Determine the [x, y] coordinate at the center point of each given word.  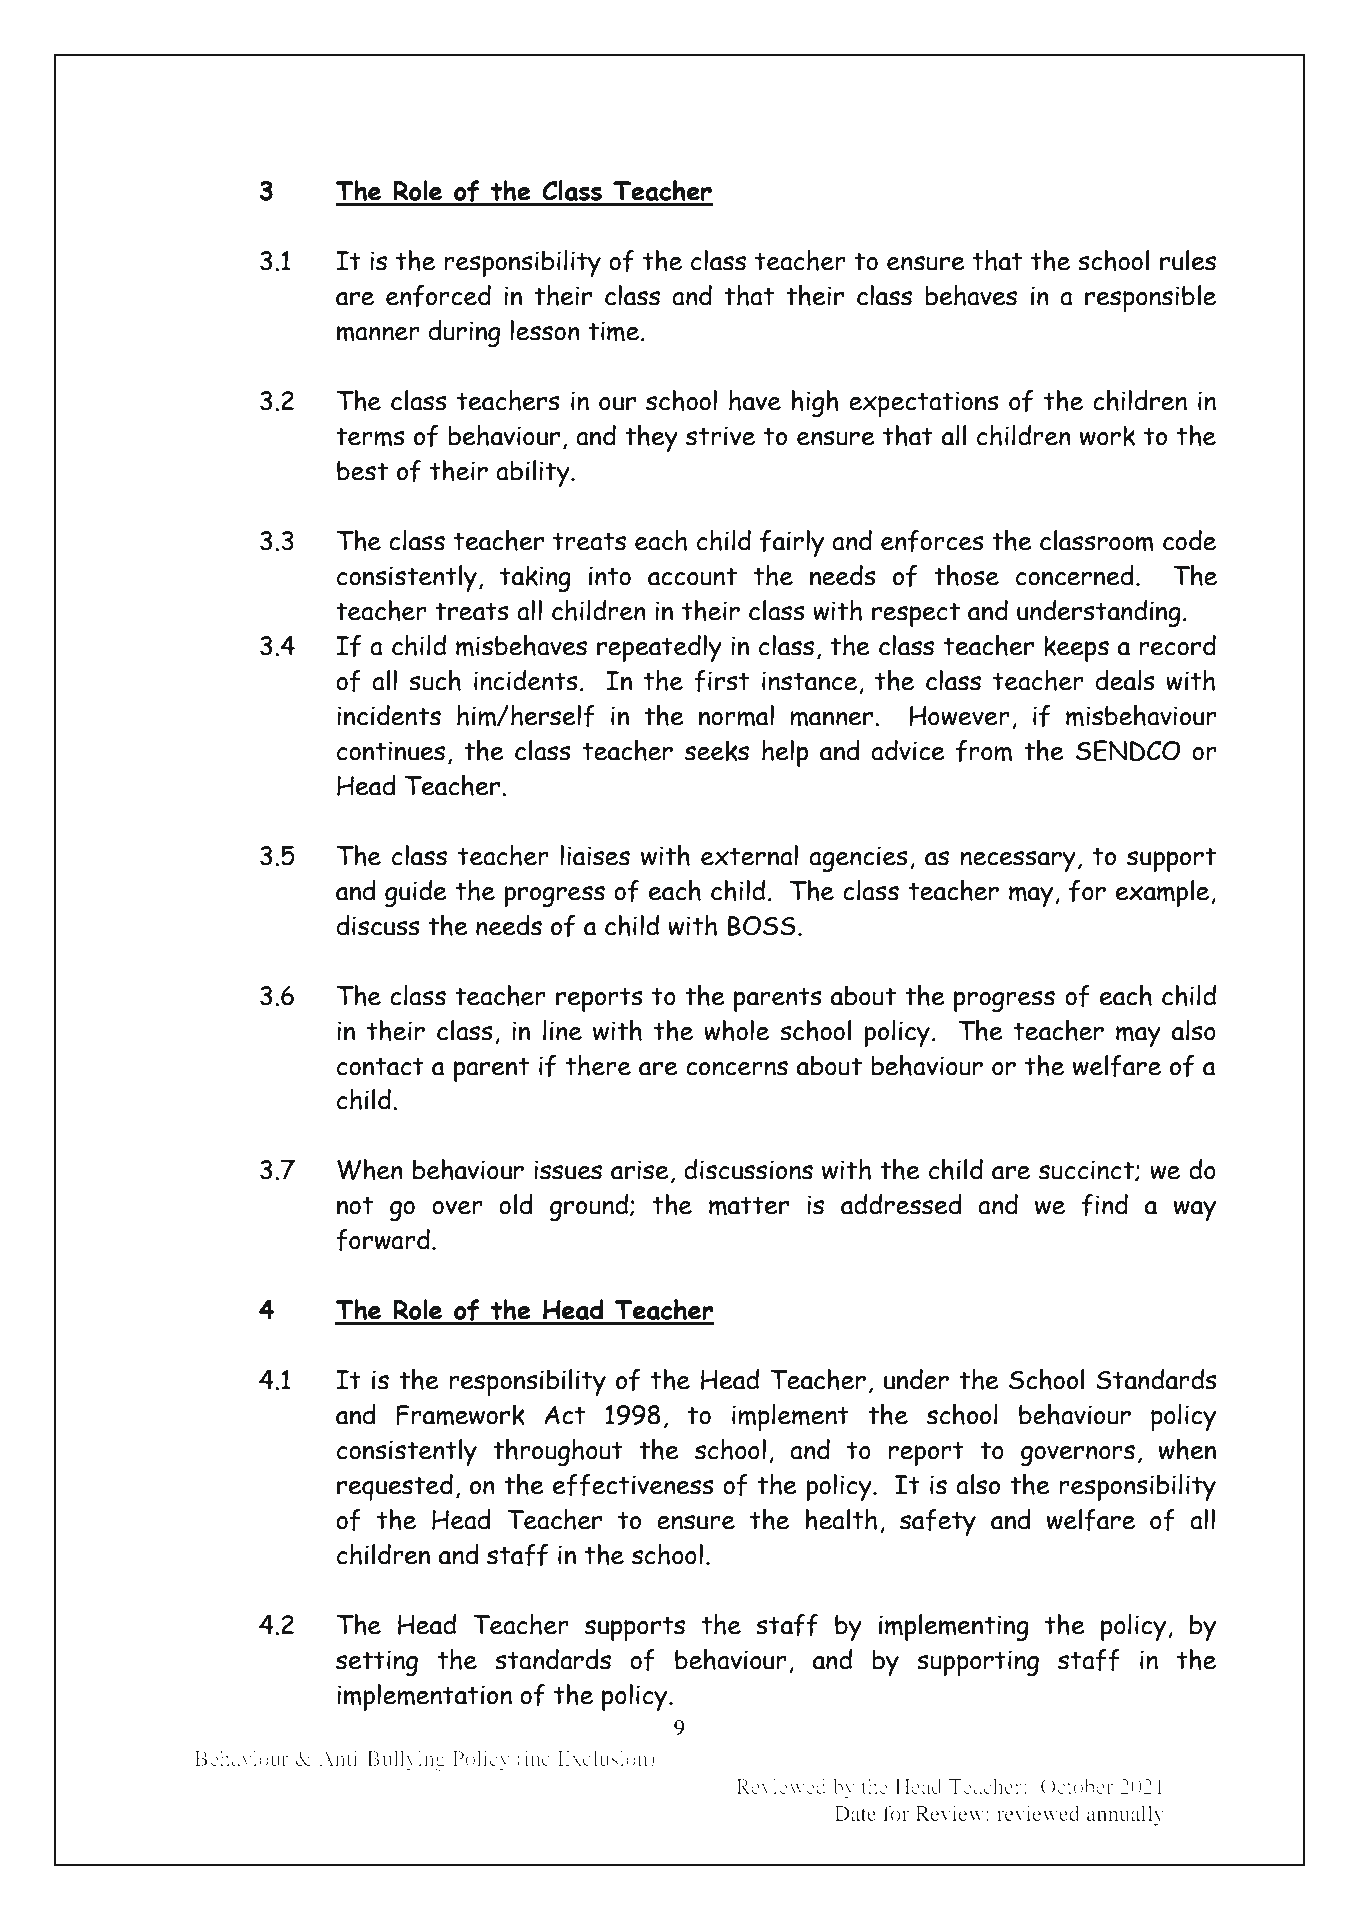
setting [377, 1663]
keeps [1076, 648]
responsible [1150, 298]
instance [809, 681]
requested [395, 1487]
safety [938, 1522]
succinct [1087, 1170]
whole [736, 1030]
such [435, 680]
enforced [438, 296]
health [841, 1519]
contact [380, 1066]
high [815, 403]
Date [855, 1813]
